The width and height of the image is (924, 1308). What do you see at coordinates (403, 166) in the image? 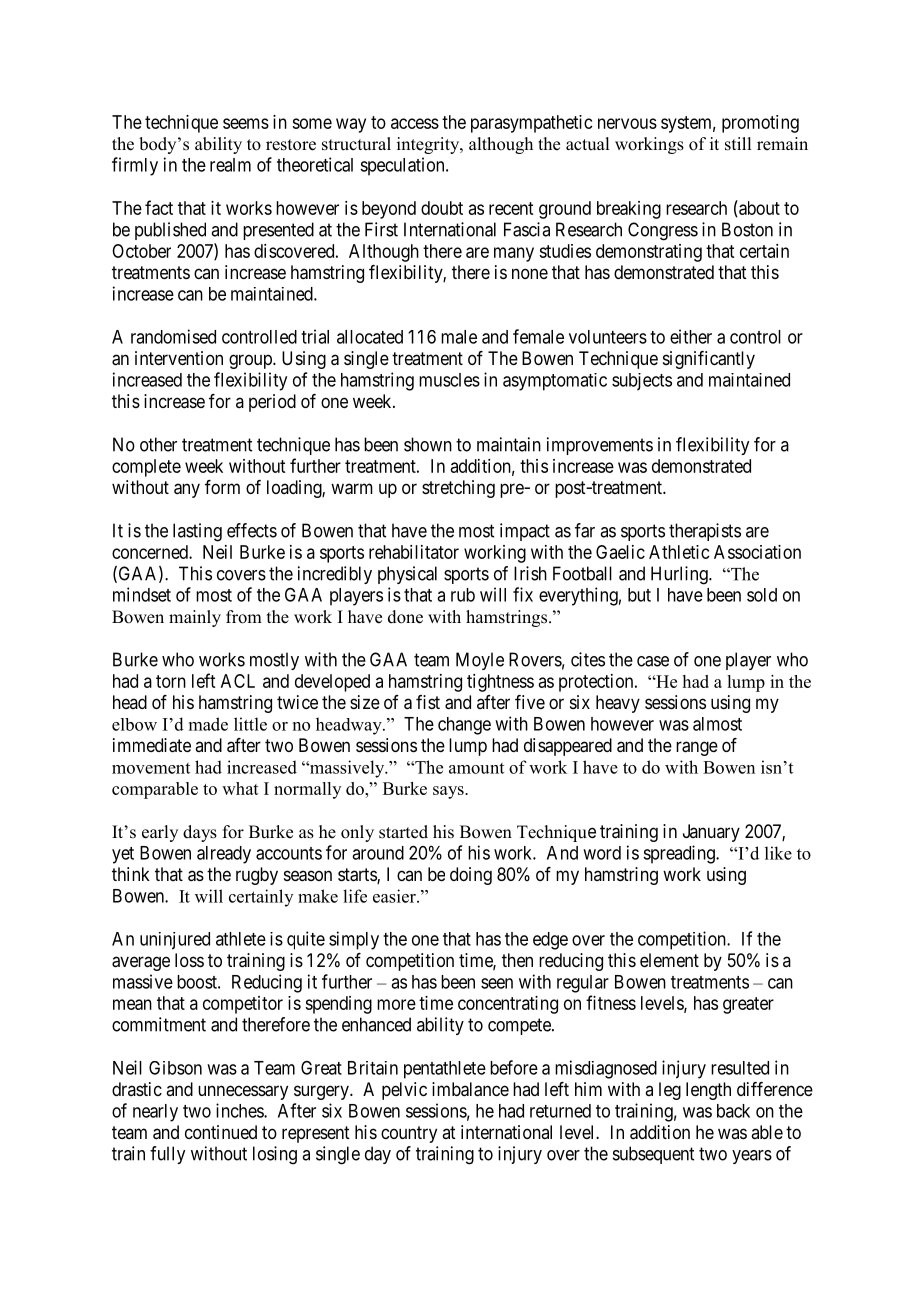
I see `speculation` at bounding box center [403, 166].
